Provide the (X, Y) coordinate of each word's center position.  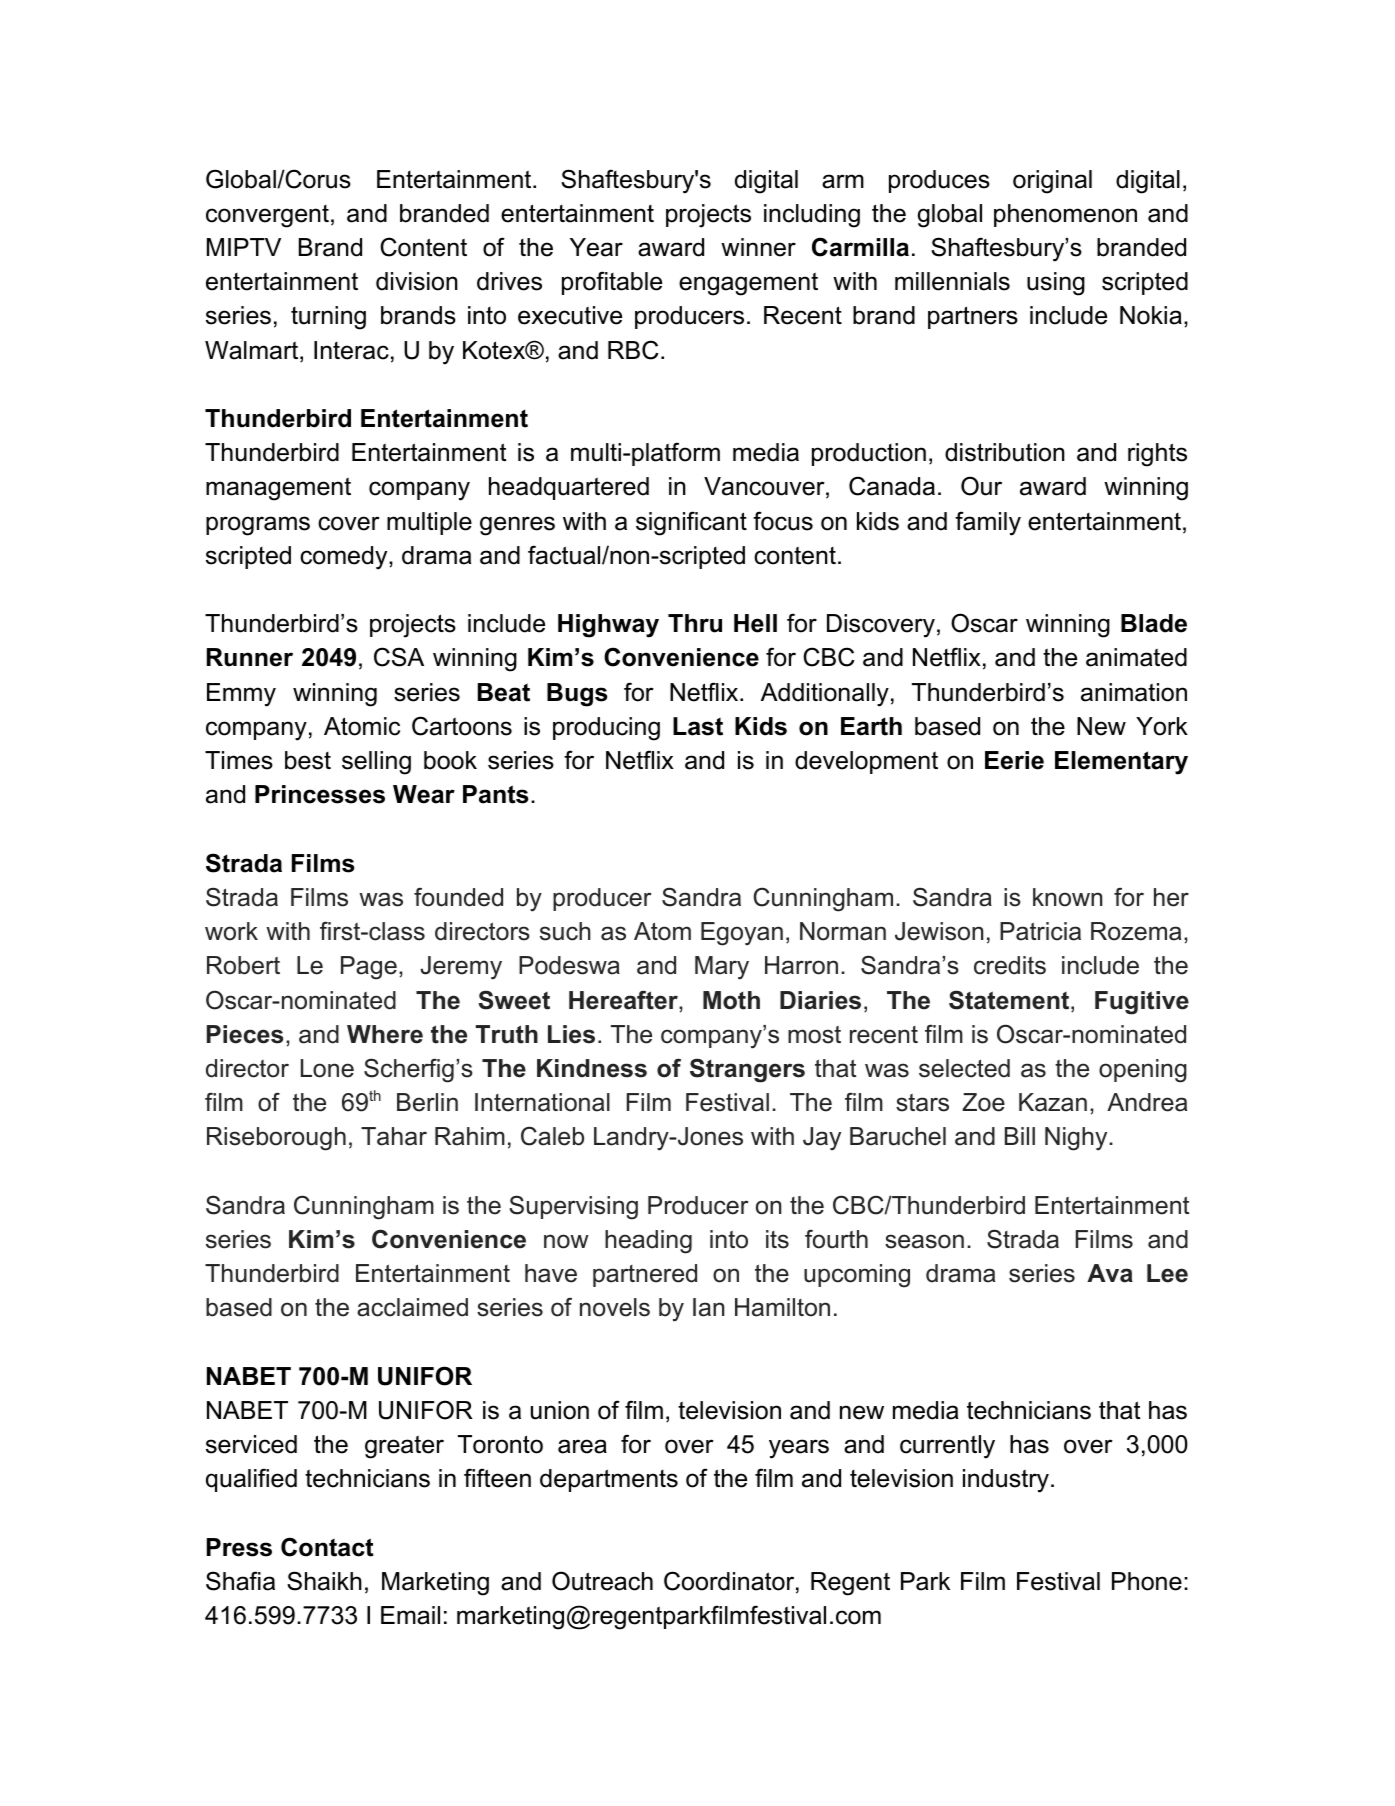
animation (1134, 692)
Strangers (747, 1070)
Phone (1147, 1581)
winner (758, 247)
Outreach (602, 1581)
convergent (267, 216)
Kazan (1053, 1102)
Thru (695, 623)
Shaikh (324, 1581)
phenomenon (1065, 215)
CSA (399, 657)
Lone (327, 1068)
